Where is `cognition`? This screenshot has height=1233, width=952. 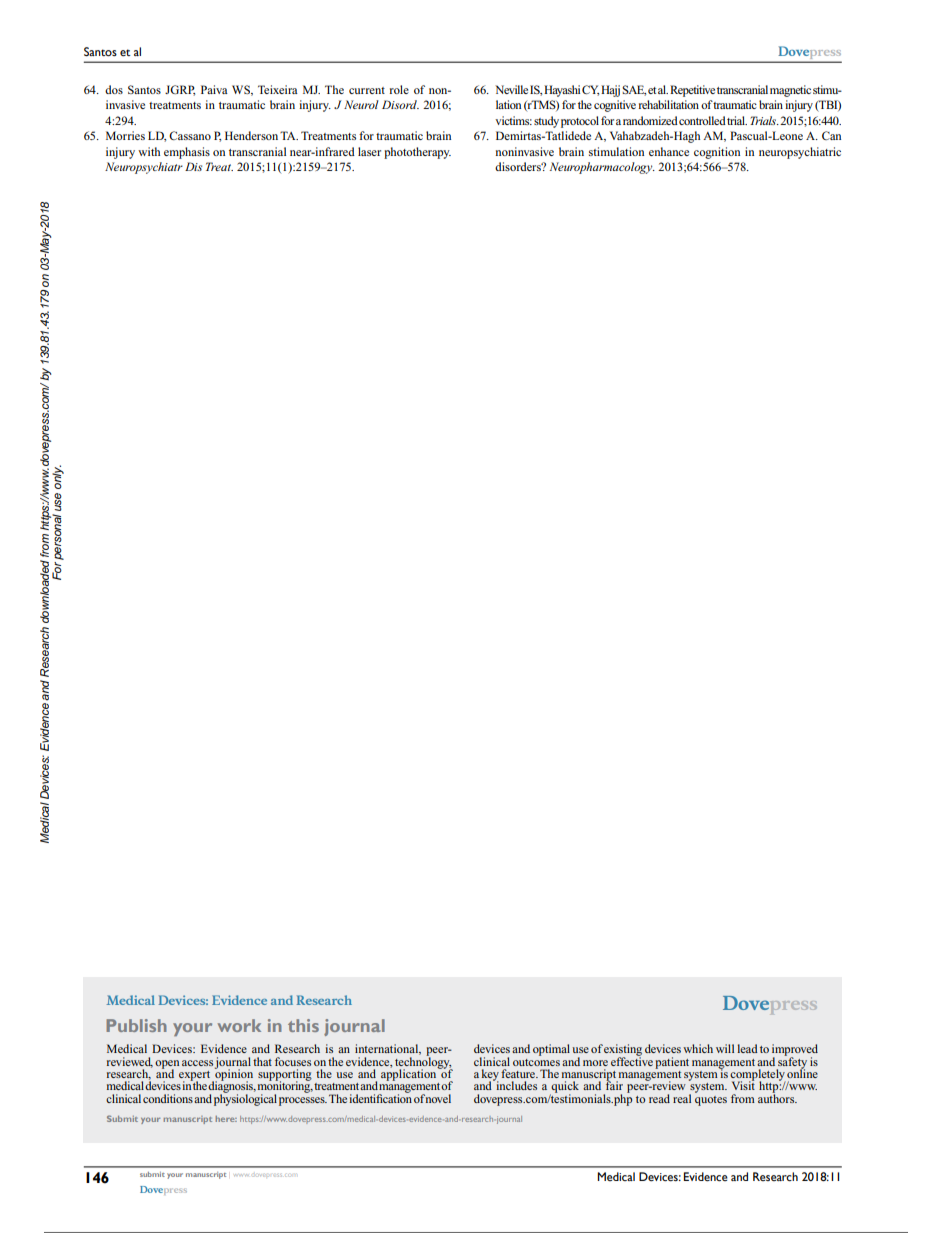
cognition is located at coordinates (717, 153).
